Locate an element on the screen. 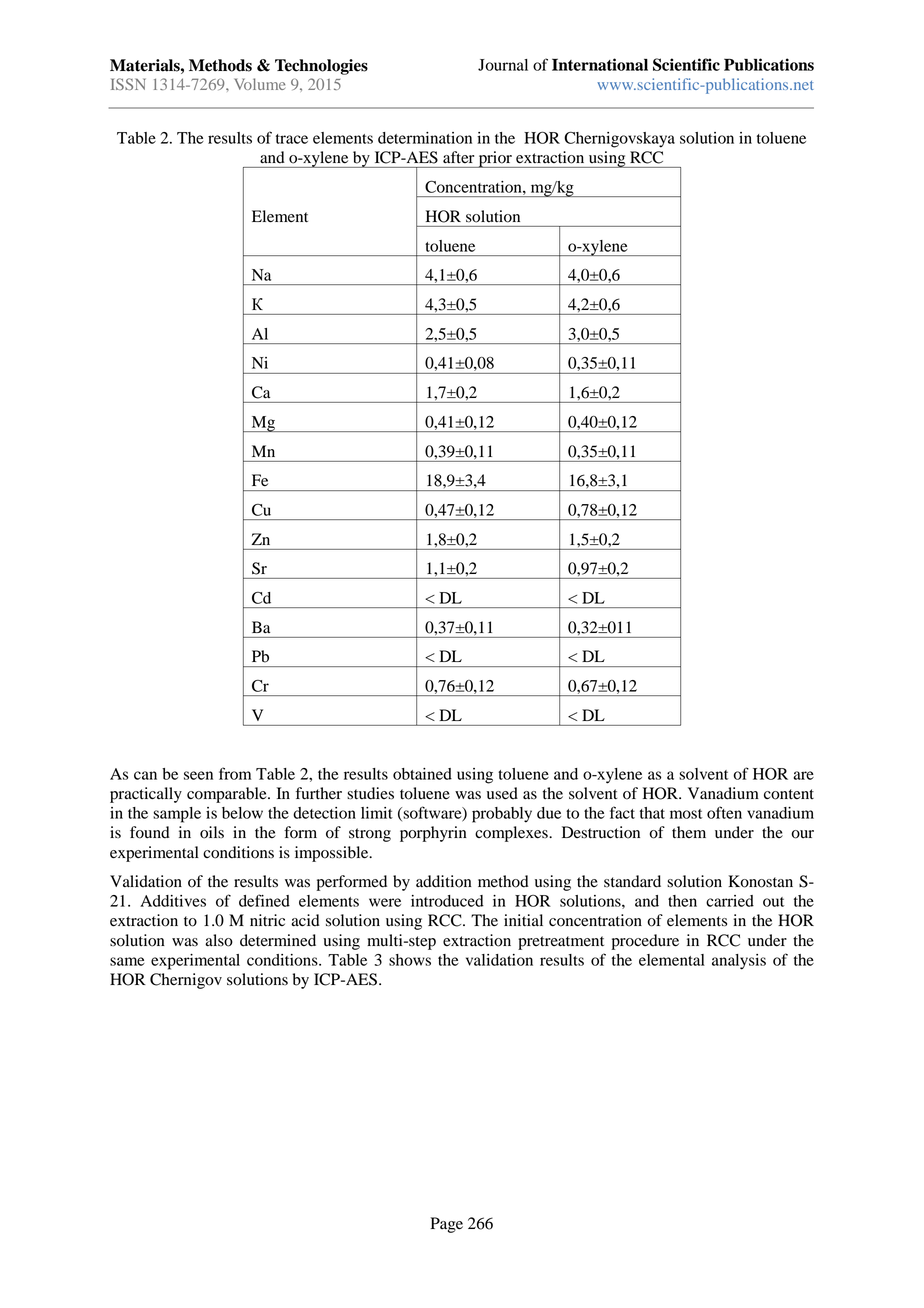 This screenshot has height=1308, width=924. Volume is located at coordinates (259, 84).
